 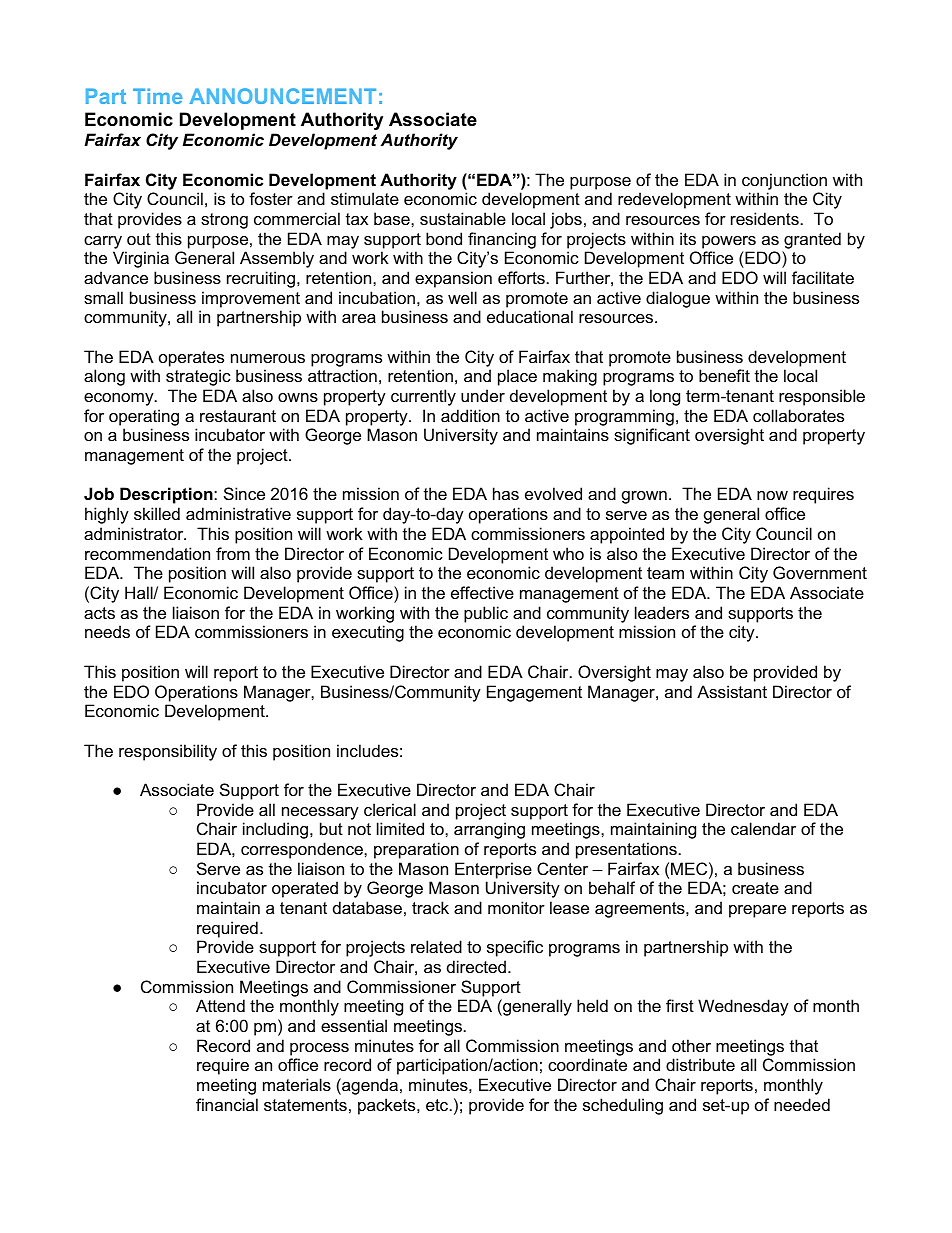 What do you see at coordinates (147, 553) in the screenshot?
I see `recommendation` at bounding box center [147, 553].
